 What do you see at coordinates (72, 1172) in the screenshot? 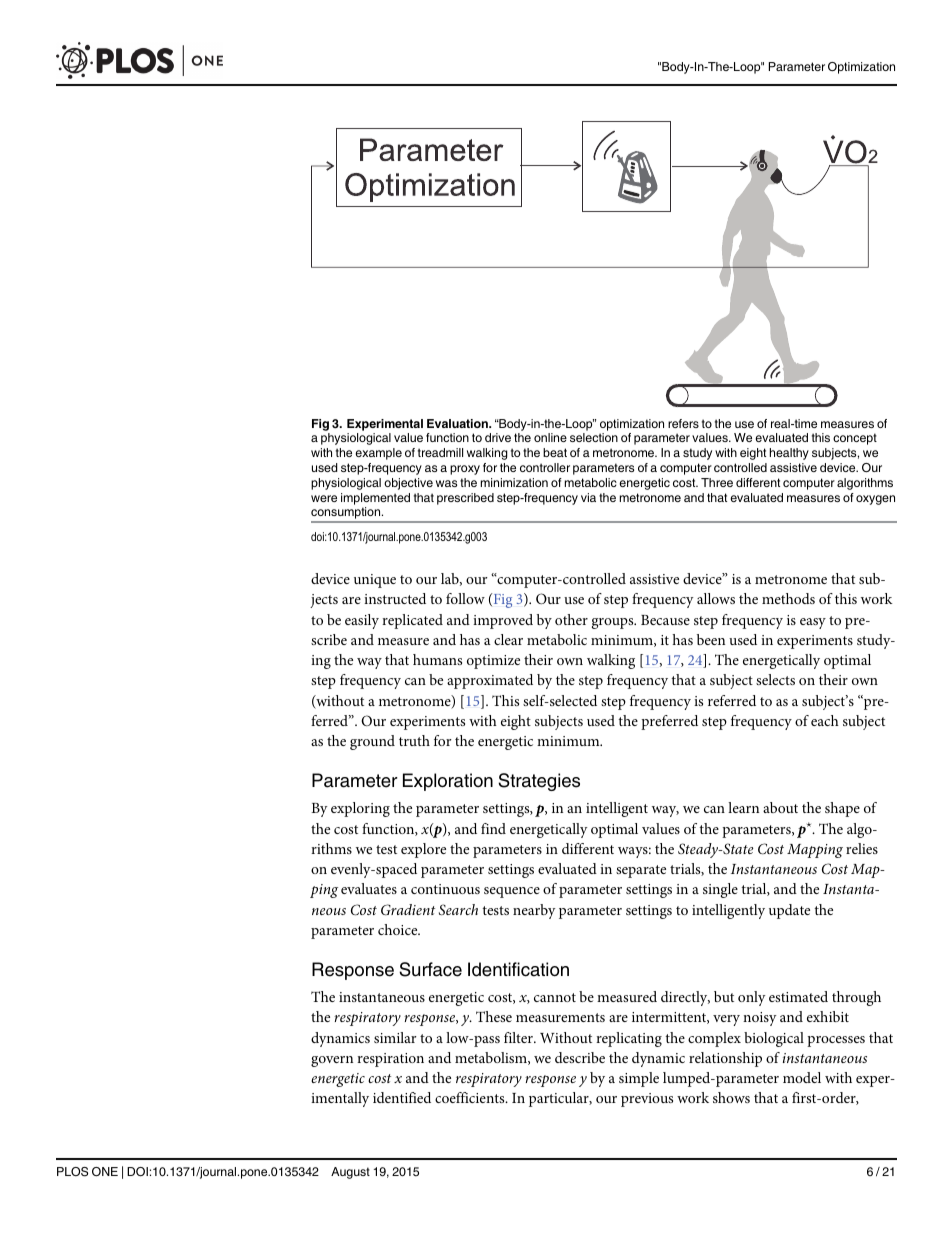
I see `PLOS` at bounding box center [72, 1172].
